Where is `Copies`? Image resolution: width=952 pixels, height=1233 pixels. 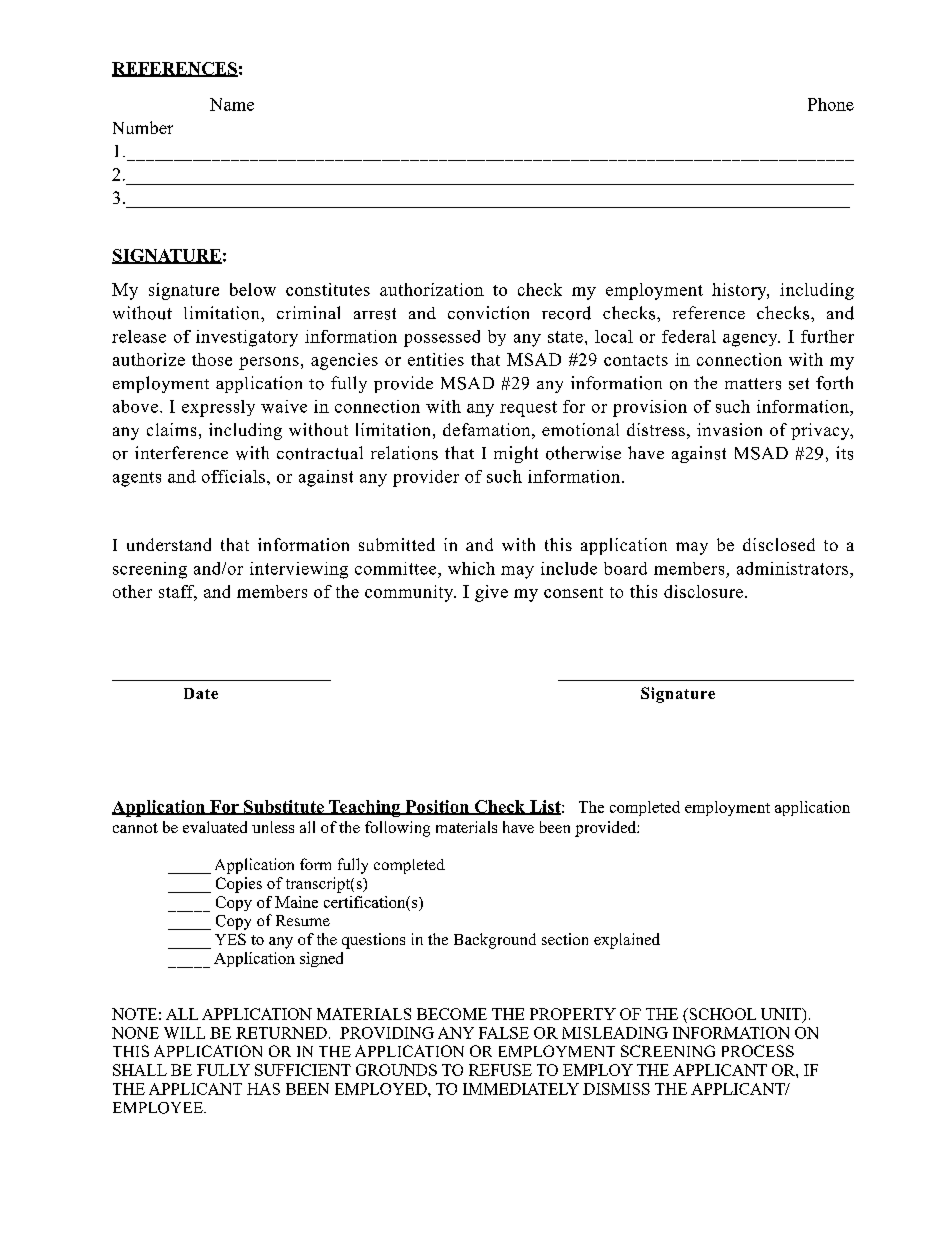 Copies is located at coordinates (239, 885).
